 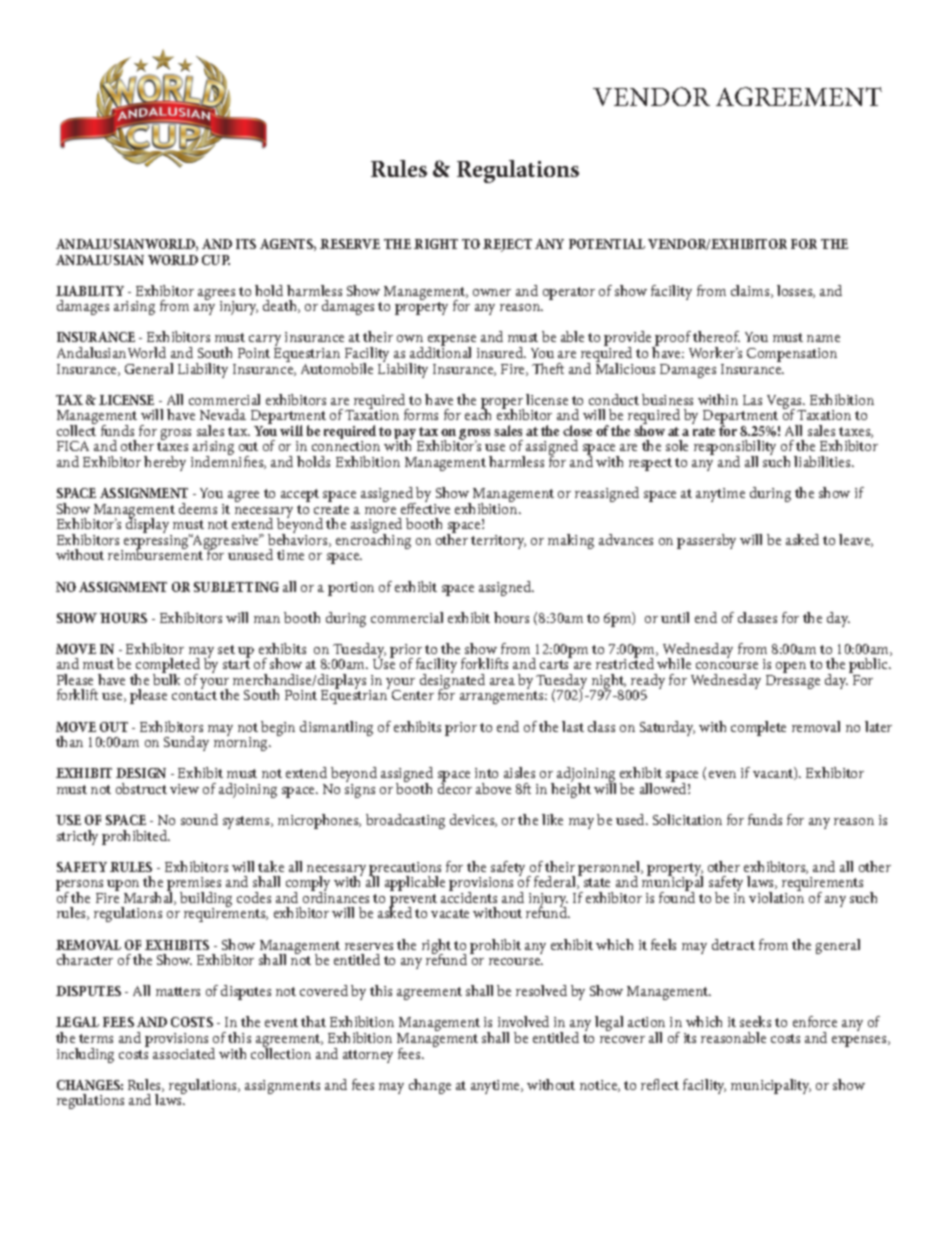 I want to click on bulk, so click(x=166, y=678).
